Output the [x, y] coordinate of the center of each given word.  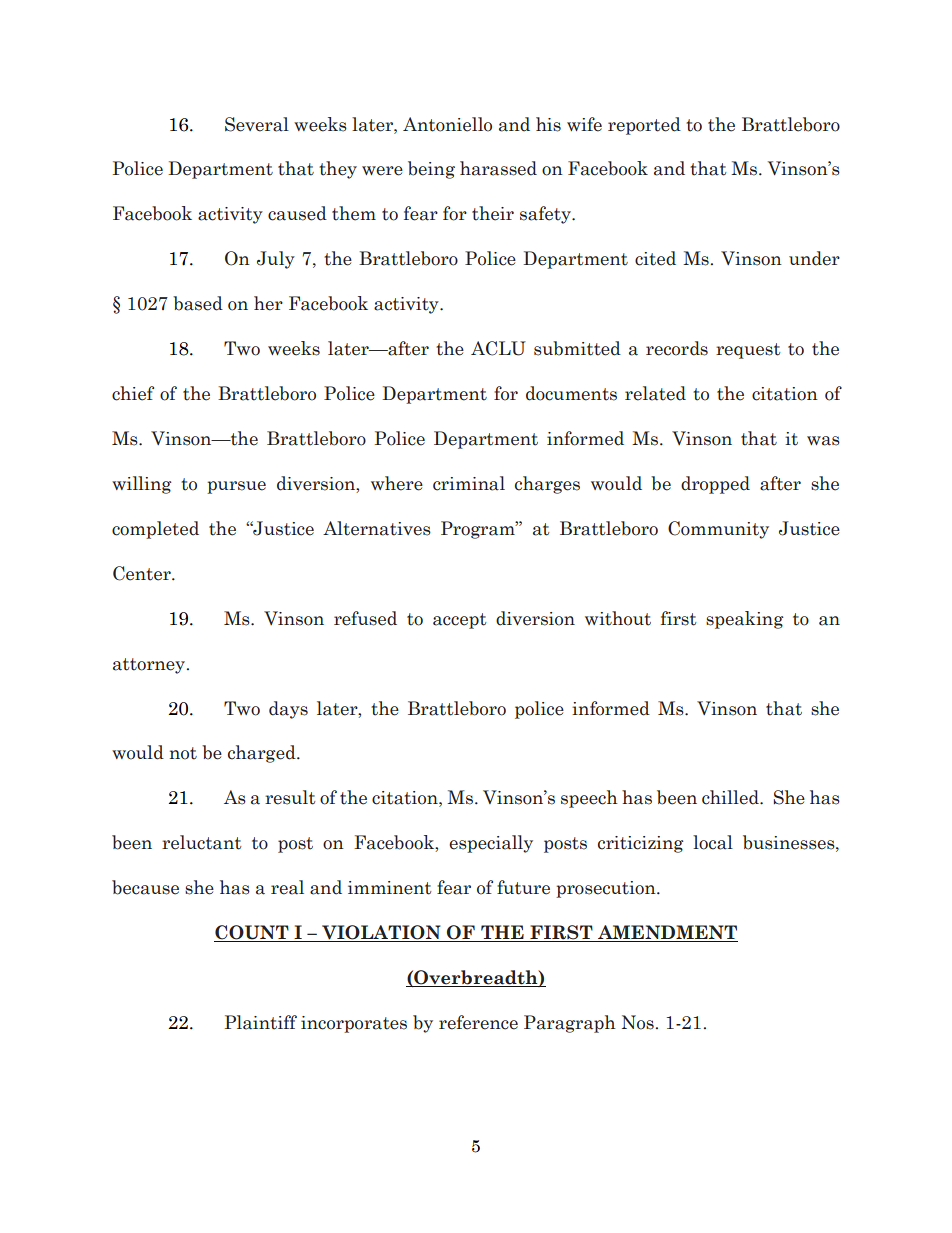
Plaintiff [261, 1022]
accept [459, 621]
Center [143, 573]
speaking [744, 620]
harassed [498, 168]
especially [491, 844]
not [183, 753]
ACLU [498, 348]
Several [257, 124]
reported [644, 126]
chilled [731, 797]
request [748, 351]
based [198, 303]
